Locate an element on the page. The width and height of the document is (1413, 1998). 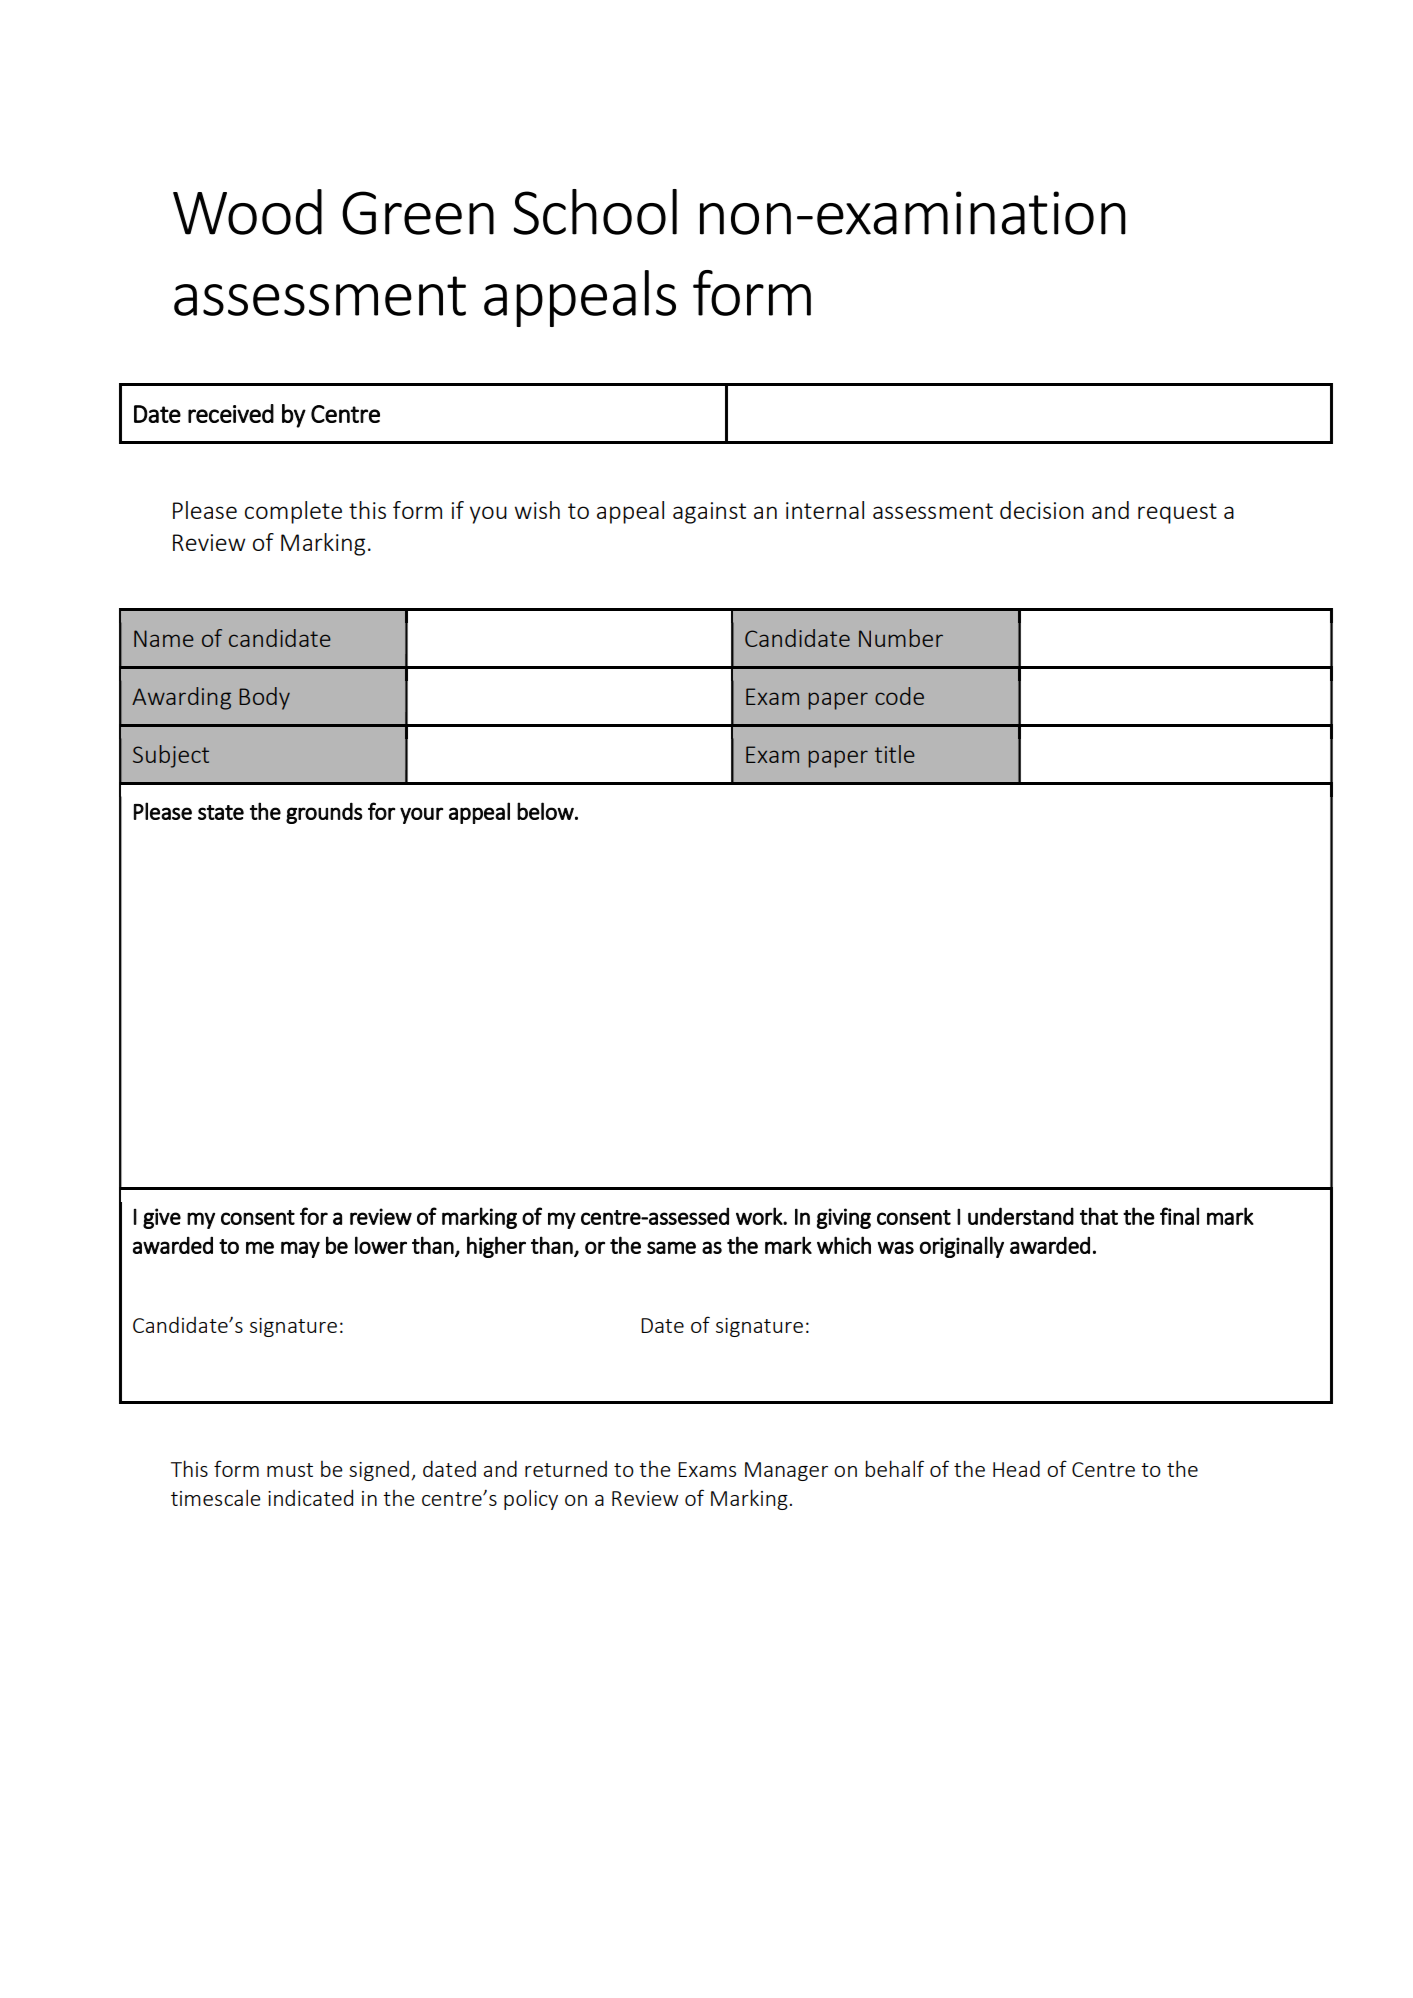
work is located at coordinates (760, 1216).
